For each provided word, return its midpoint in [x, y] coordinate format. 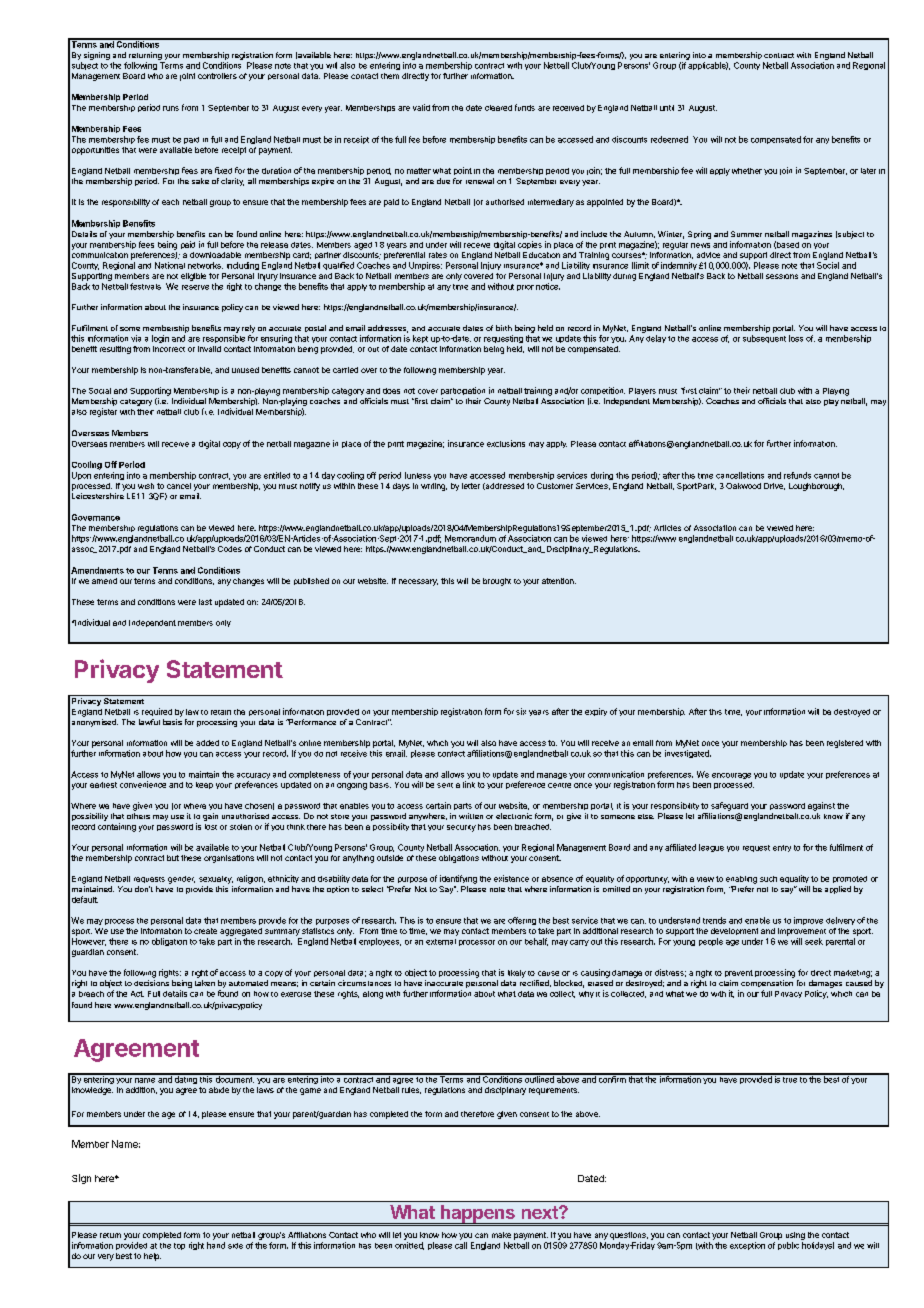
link [469, 784]
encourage [731, 776]
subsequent [764, 339]
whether [747, 171]
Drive [774, 486]
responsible [224, 339]
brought [497, 582]
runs [171, 108]
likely [517, 974]
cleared [498, 108]
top [179, 1246]
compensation [767, 983]
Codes [230, 549]
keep [204, 785]
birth [504, 328]
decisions [151, 983]
